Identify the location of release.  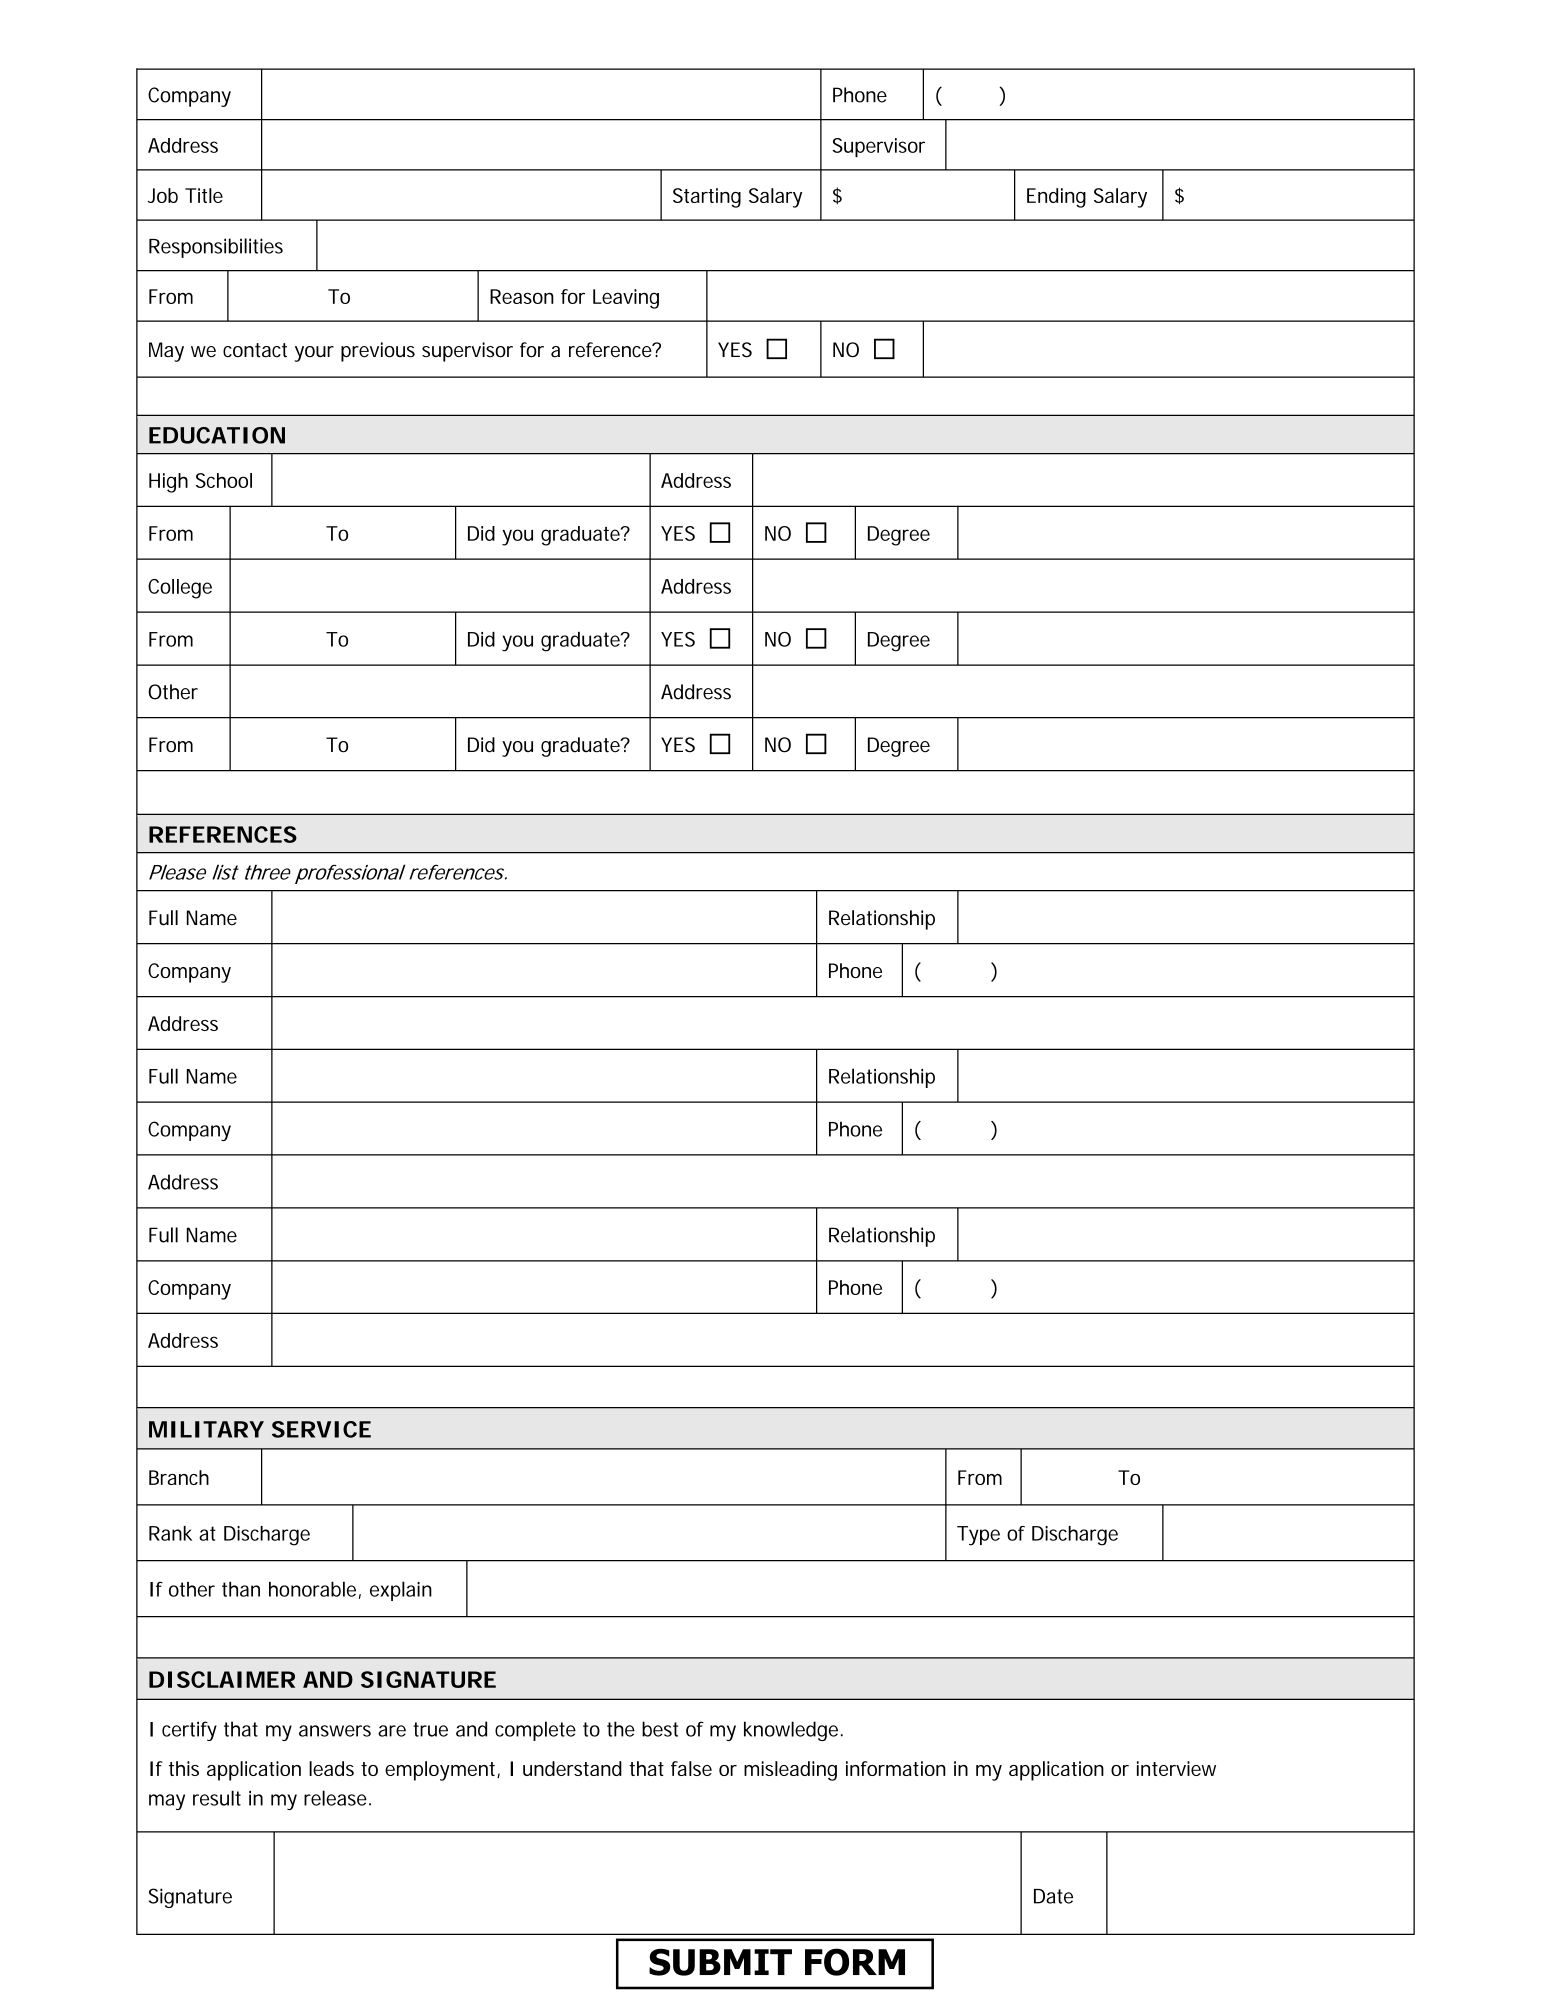
(335, 1798).
